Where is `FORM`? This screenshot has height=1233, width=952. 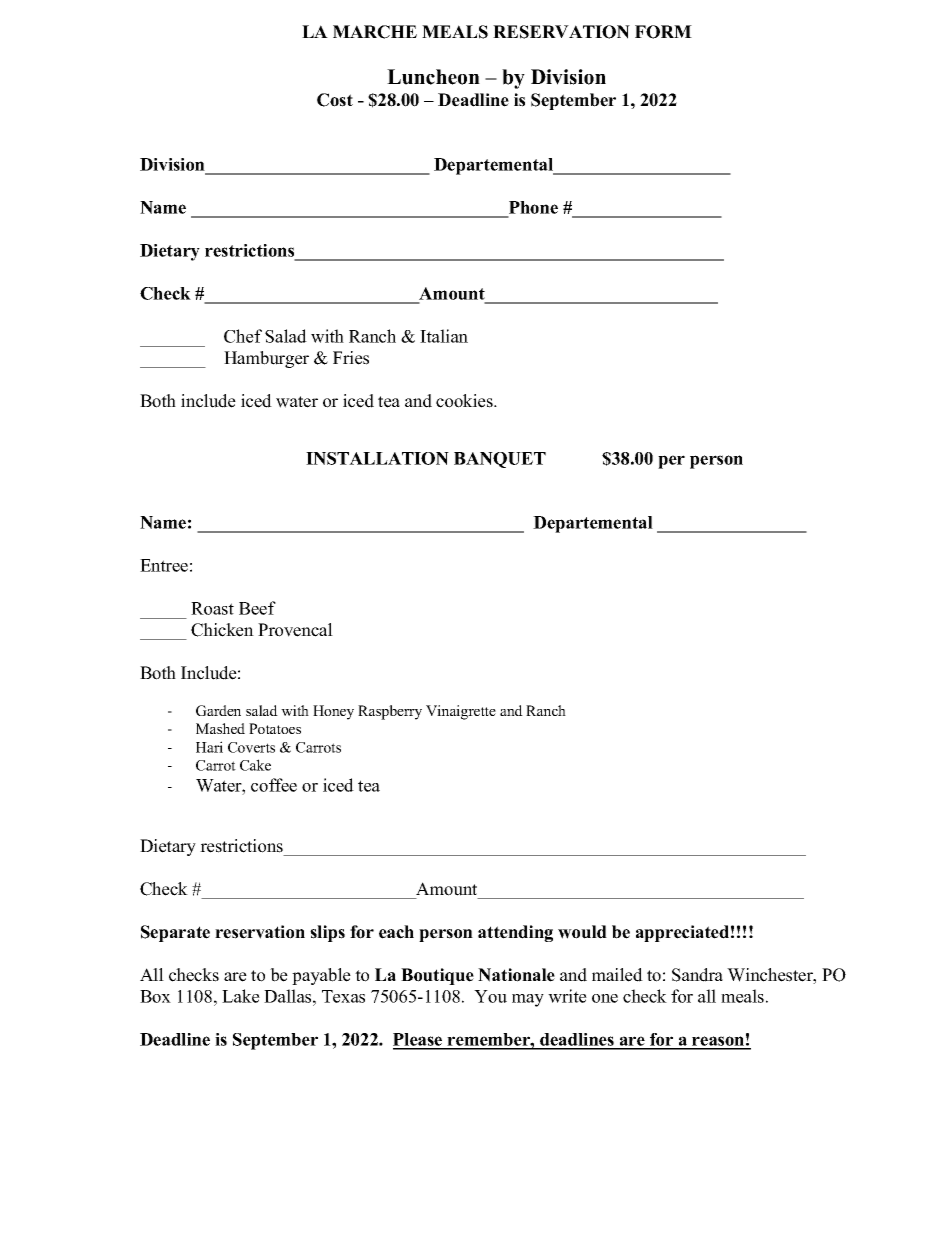 FORM is located at coordinates (663, 32).
